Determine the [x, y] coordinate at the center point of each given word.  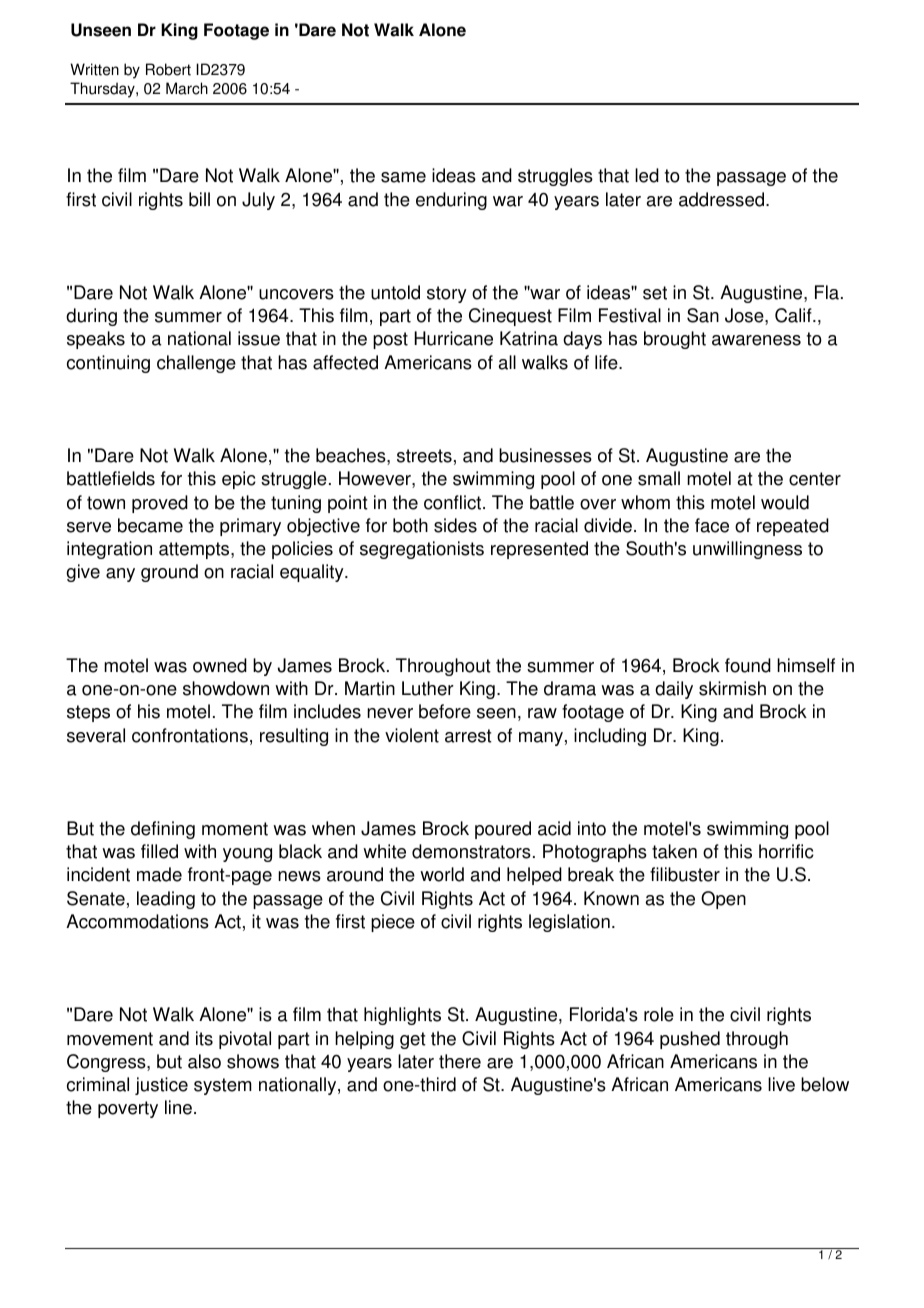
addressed [723, 199]
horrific [786, 851]
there [460, 1061]
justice [161, 1086]
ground [169, 573]
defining [163, 830]
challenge [196, 364]
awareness [756, 340]
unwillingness [747, 550]
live [781, 1084]
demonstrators [471, 851]
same [403, 177]
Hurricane [453, 338]
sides [455, 525]
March [187, 88]
